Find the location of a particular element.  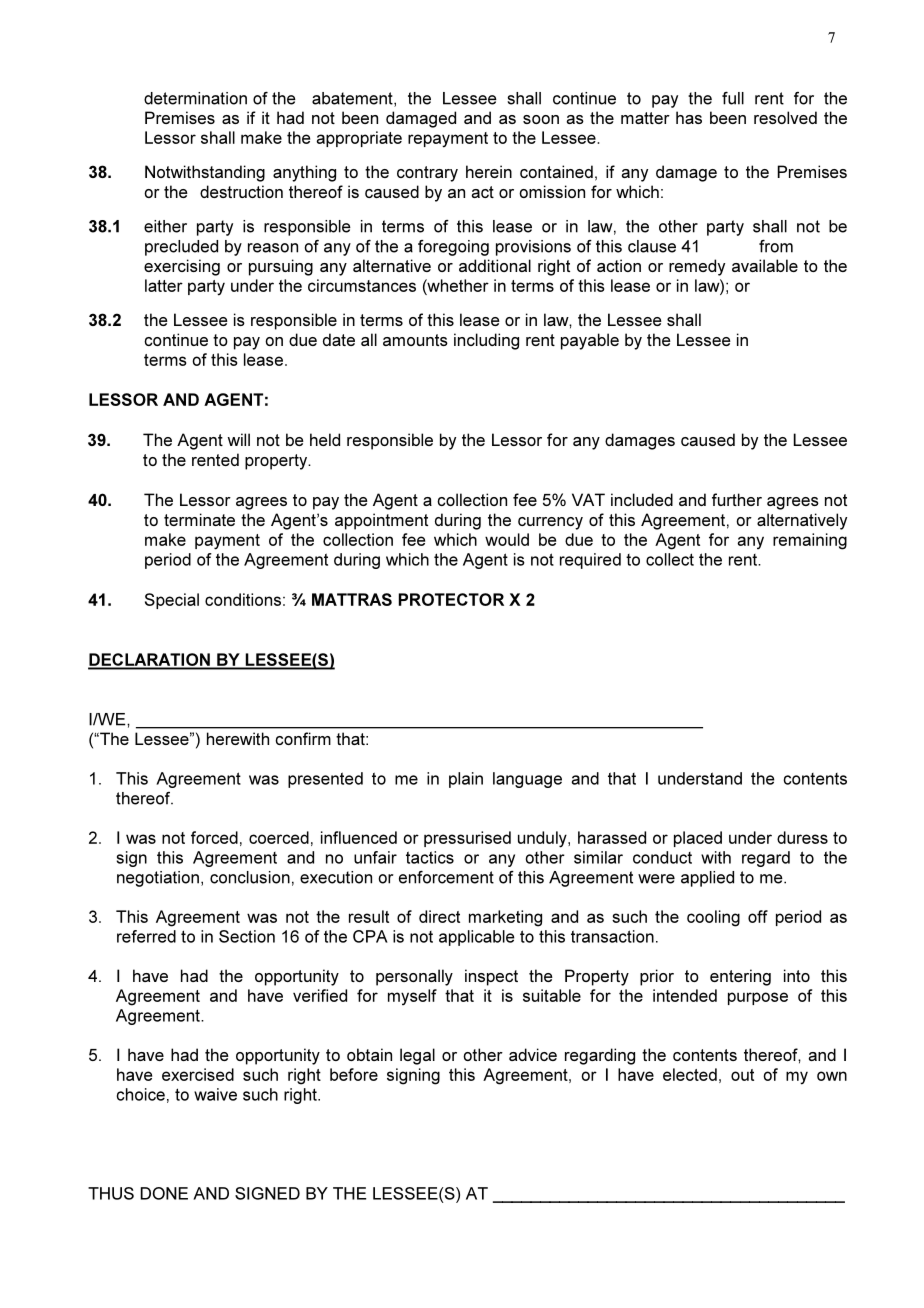

DONE is located at coordinates (164, 1193).
